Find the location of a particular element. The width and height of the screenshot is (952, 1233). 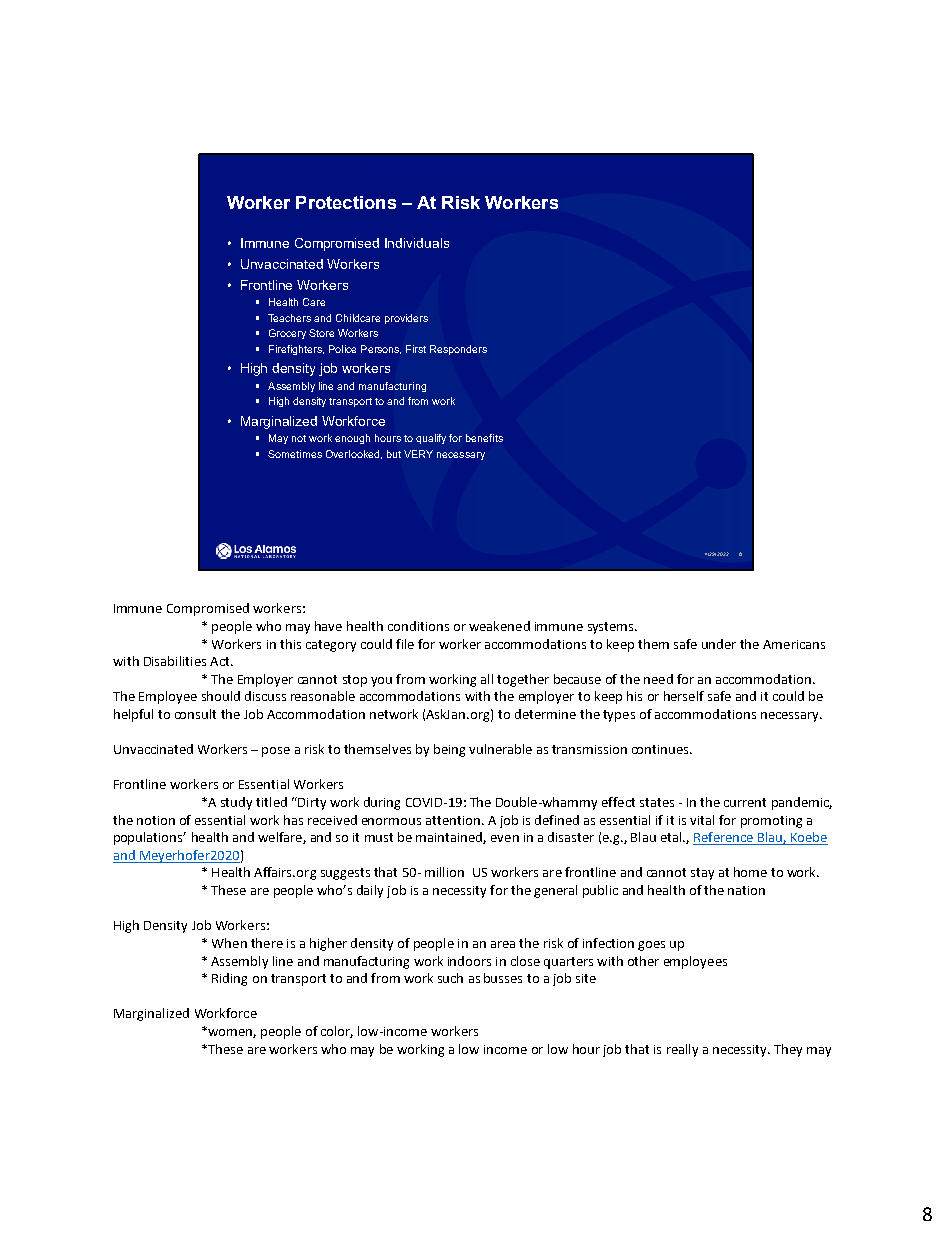

continues is located at coordinates (661, 749).
